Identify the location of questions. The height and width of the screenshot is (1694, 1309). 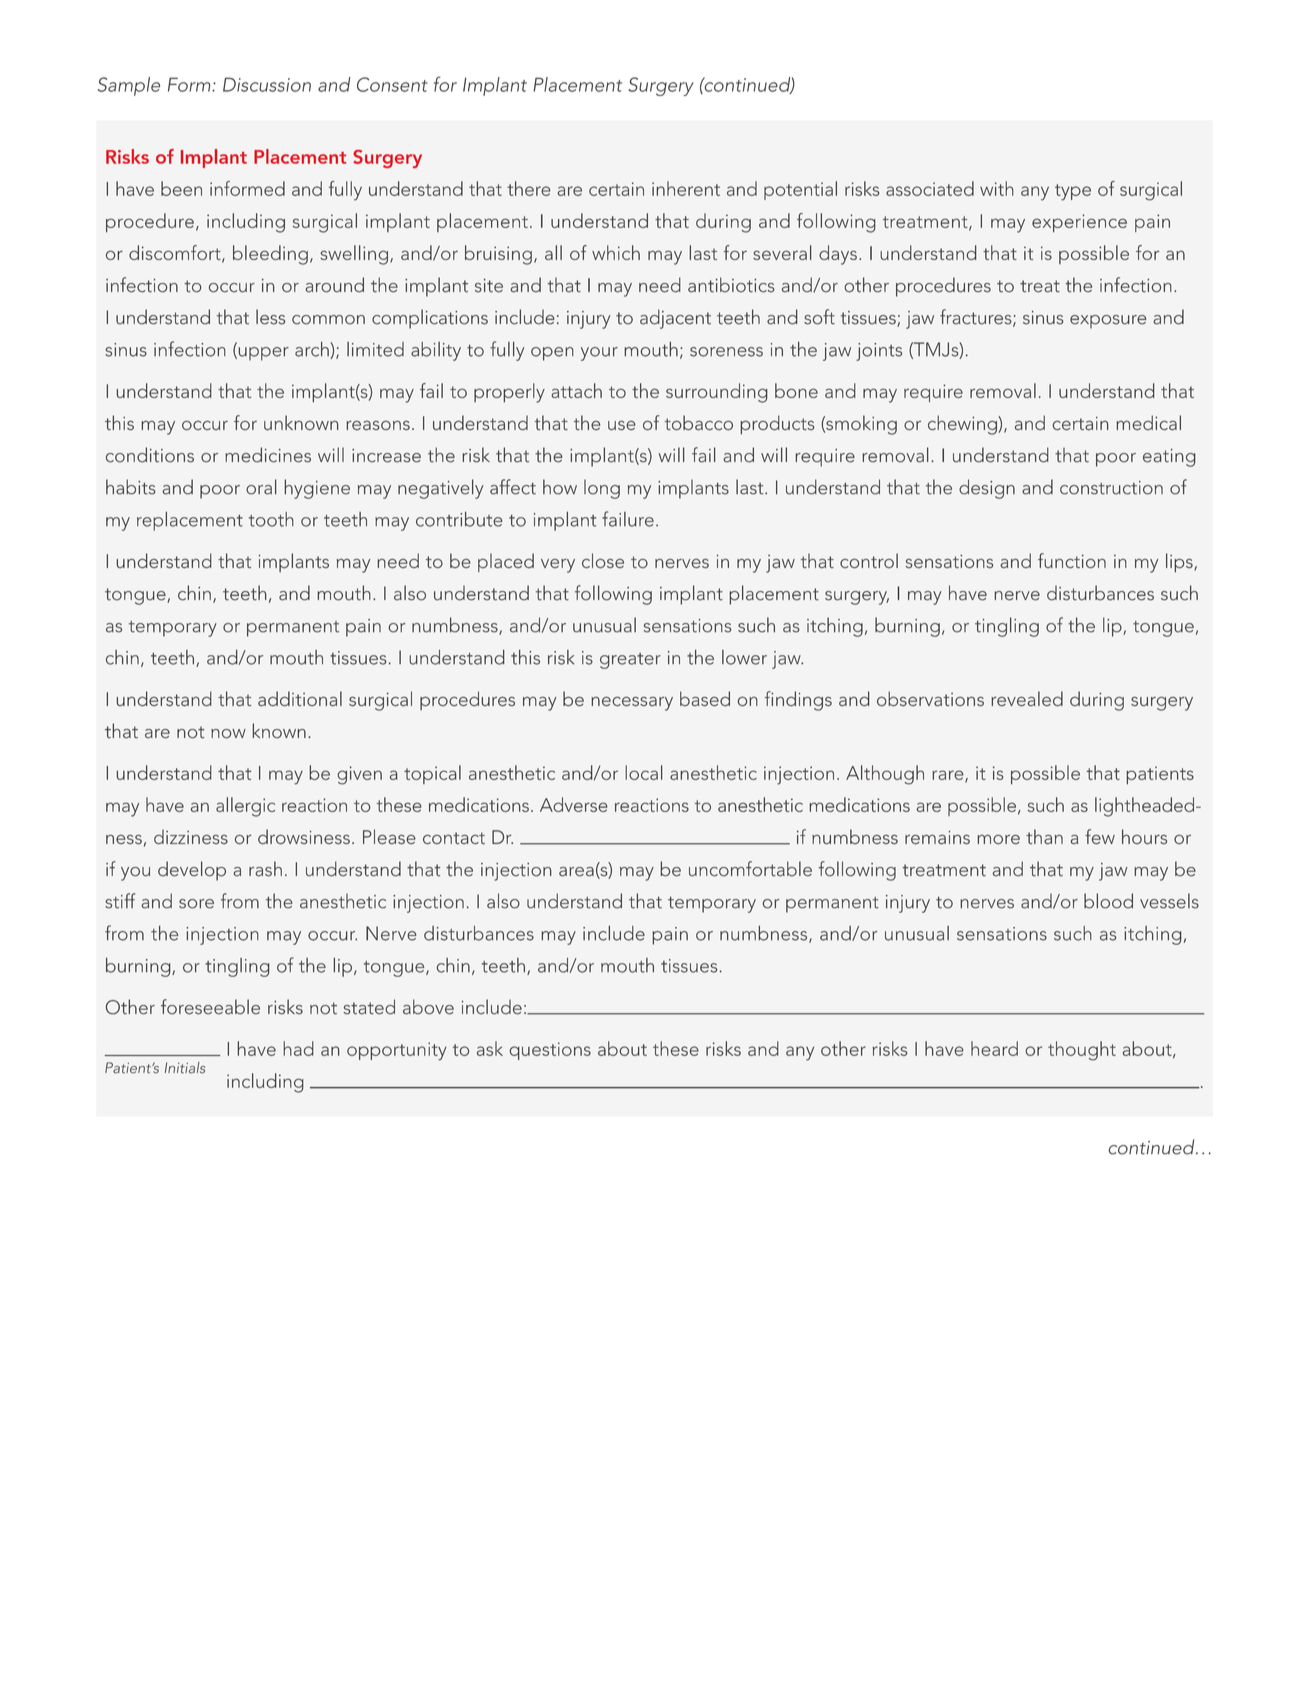
(550, 1051).
